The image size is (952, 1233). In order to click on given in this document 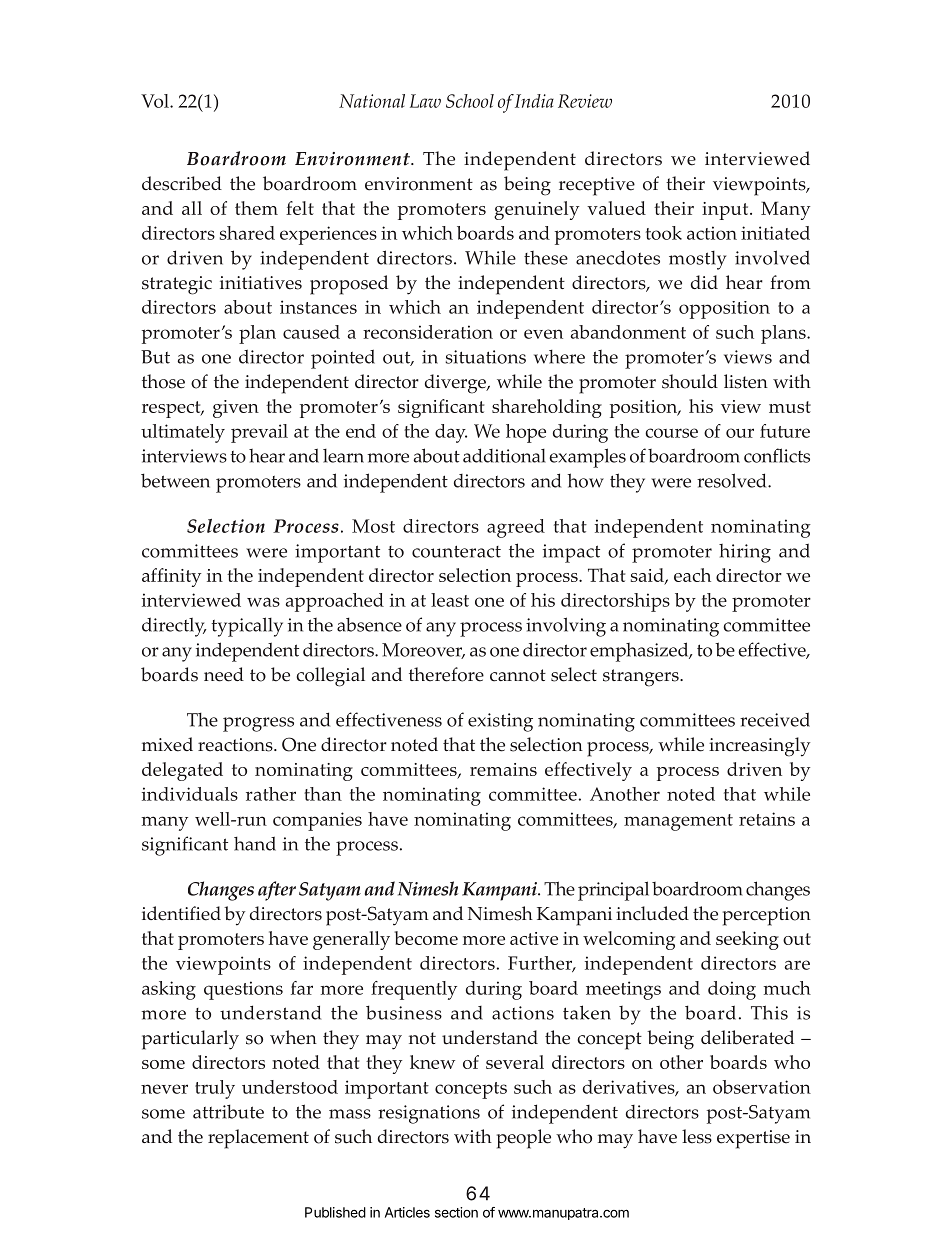, I will do `click(236, 409)`.
